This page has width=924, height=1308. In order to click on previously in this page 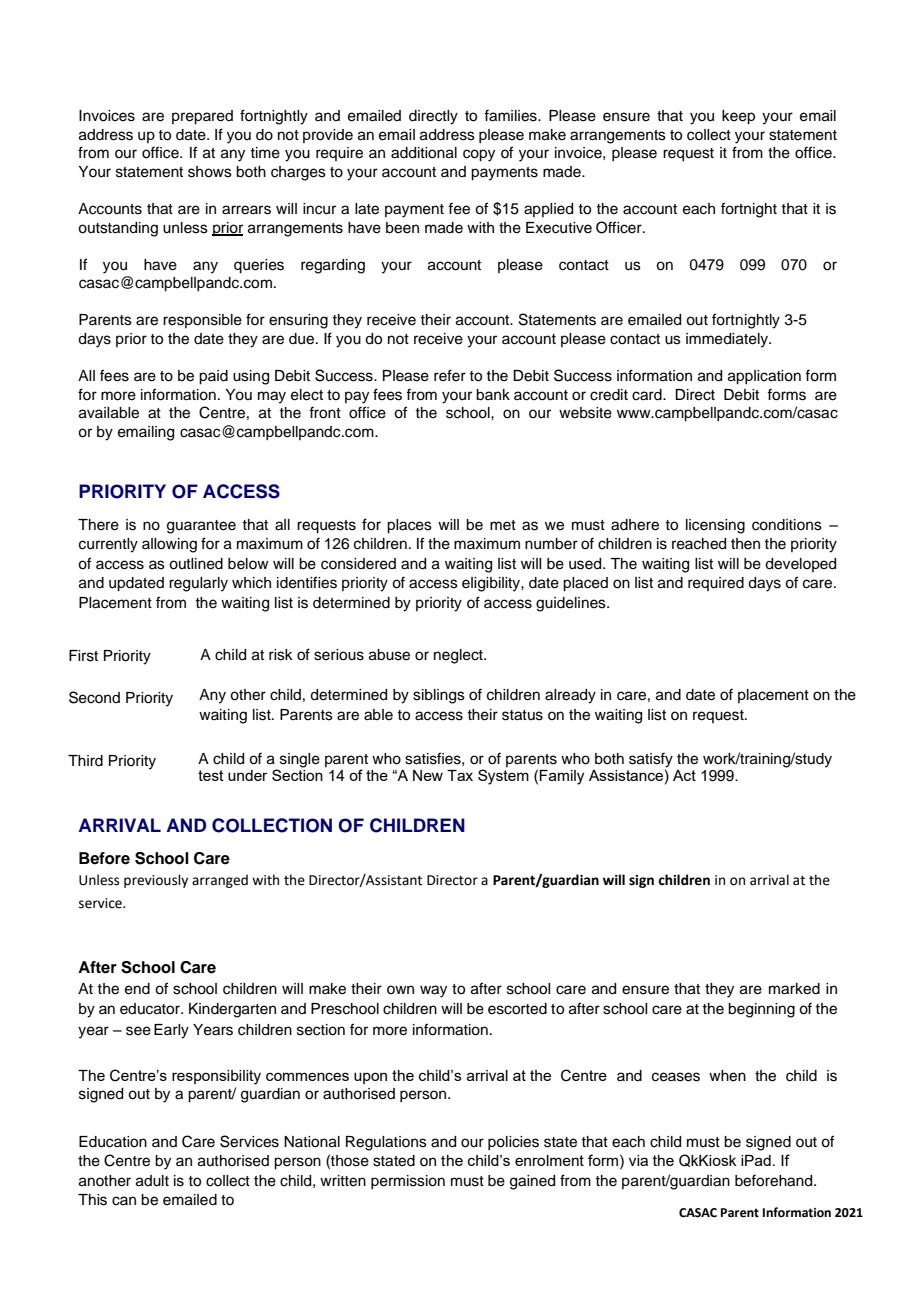, I will do `click(156, 881)`.
